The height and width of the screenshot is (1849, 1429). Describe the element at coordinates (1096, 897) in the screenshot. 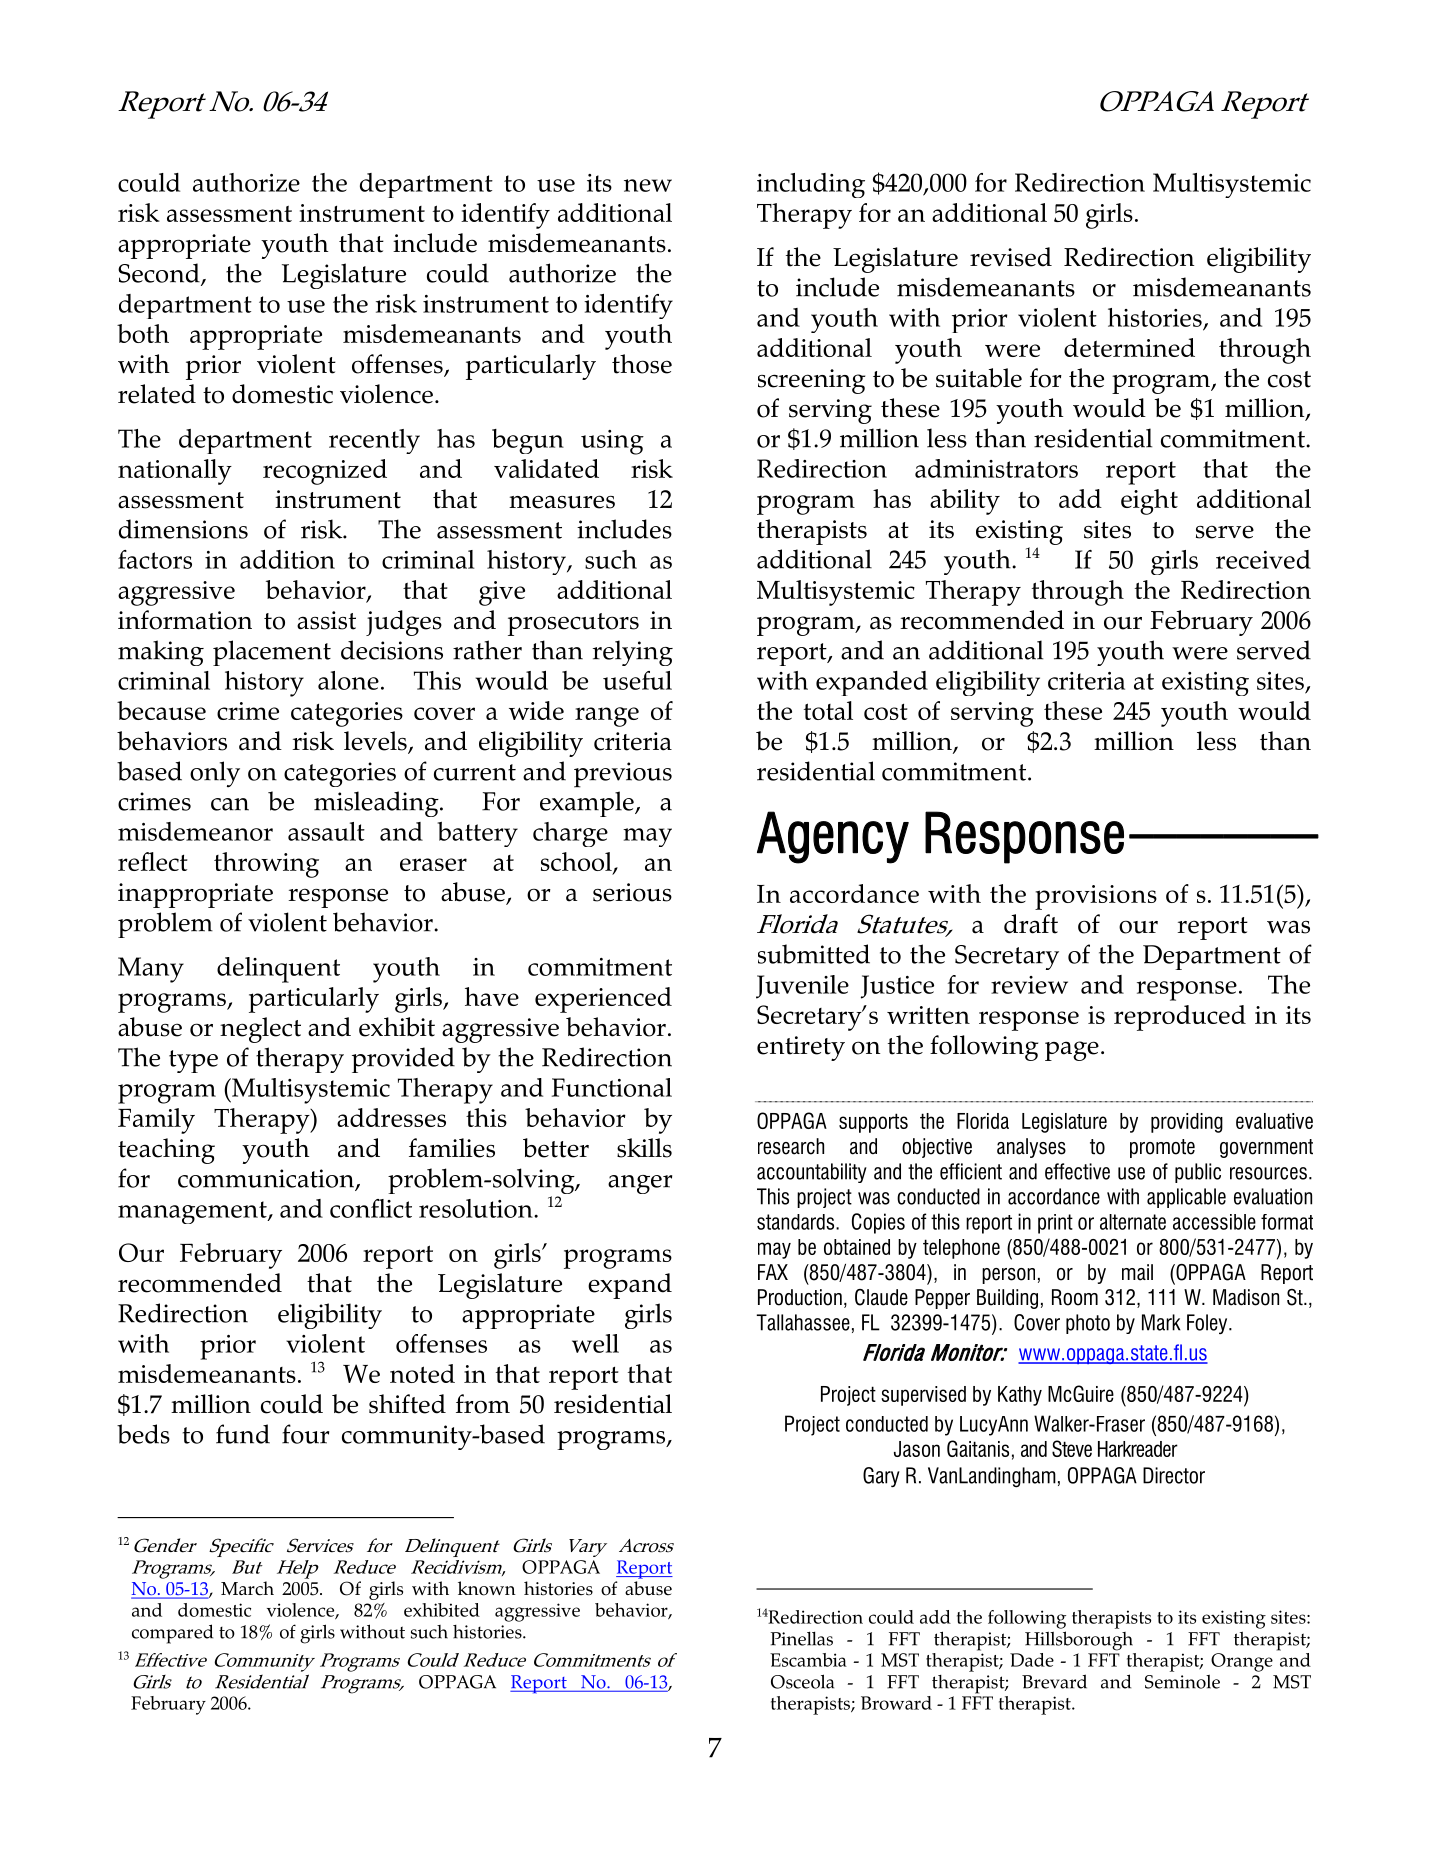

I see `provisions` at that location.
